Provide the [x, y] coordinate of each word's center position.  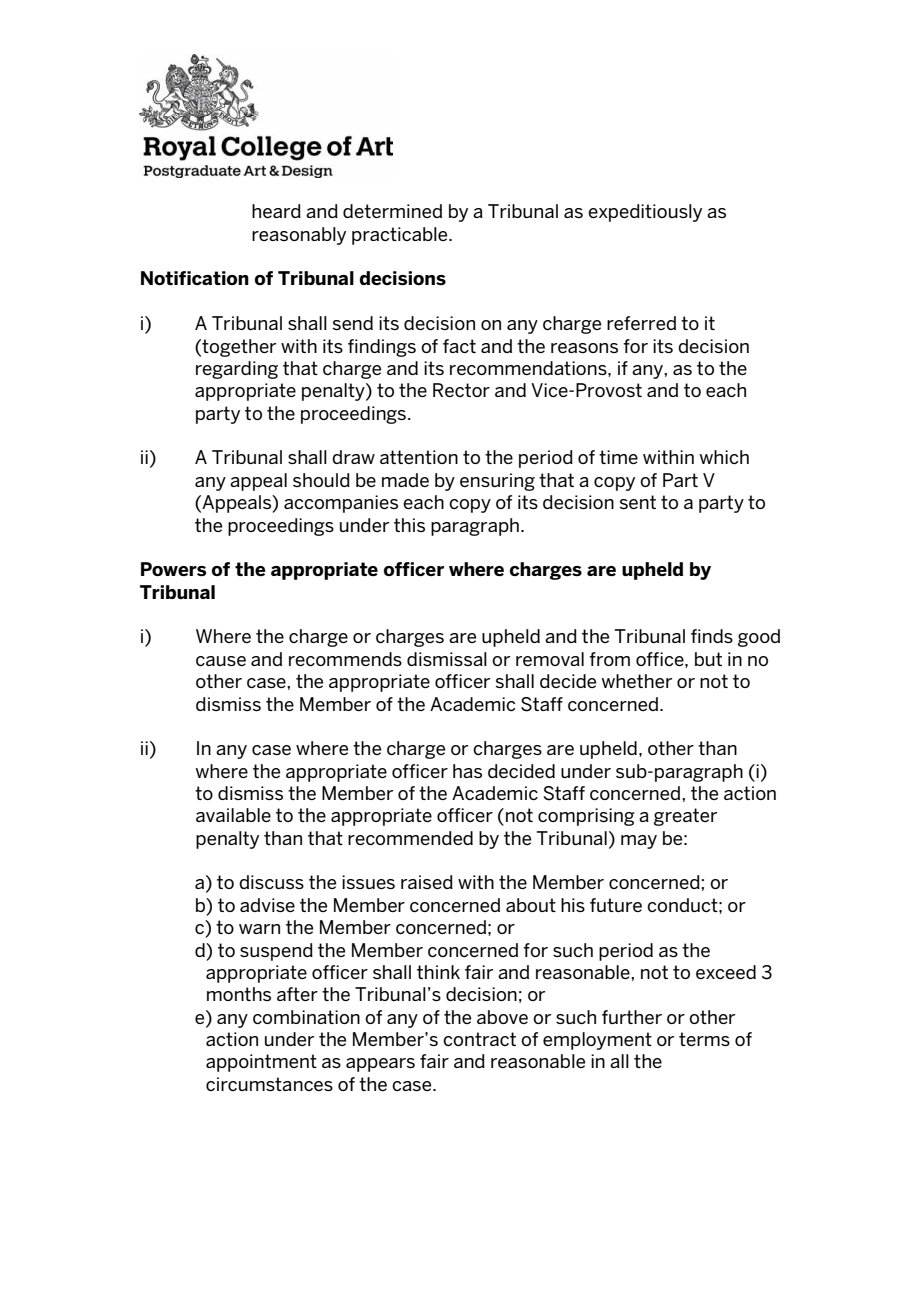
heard [276, 211]
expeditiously [645, 213]
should [321, 480]
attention [419, 457]
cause [221, 661]
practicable [401, 236]
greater [685, 817]
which [724, 457]
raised [427, 882]
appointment [261, 1063]
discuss [271, 882]
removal [550, 659]
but [708, 659]
